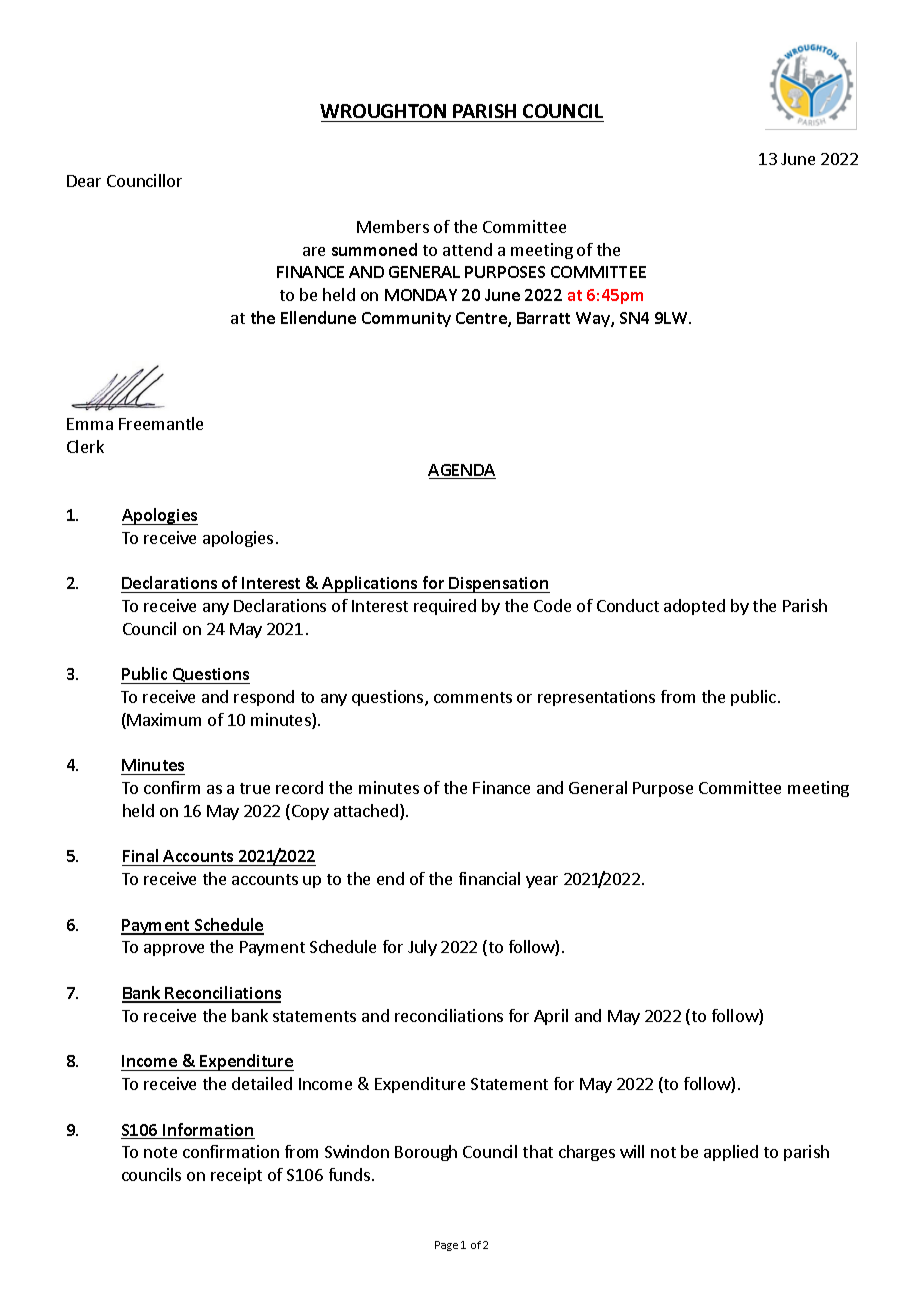 The width and height of the document is (924, 1308). What do you see at coordinates (632, 1151) in the document?
I see `will` at bounding box center [632, 1151].
